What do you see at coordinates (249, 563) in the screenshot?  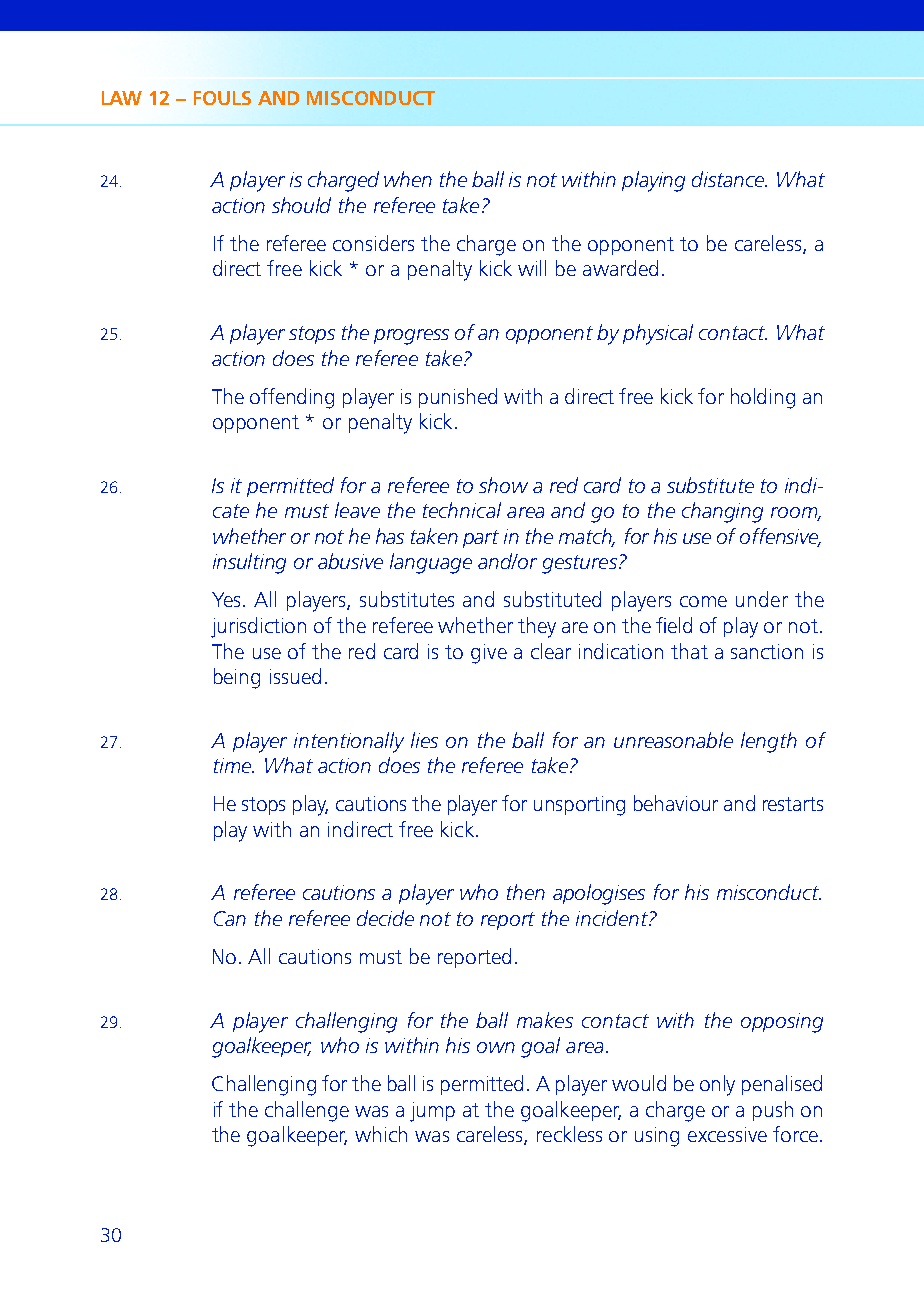 I see `insulting` at bounding box center [249, 563].
